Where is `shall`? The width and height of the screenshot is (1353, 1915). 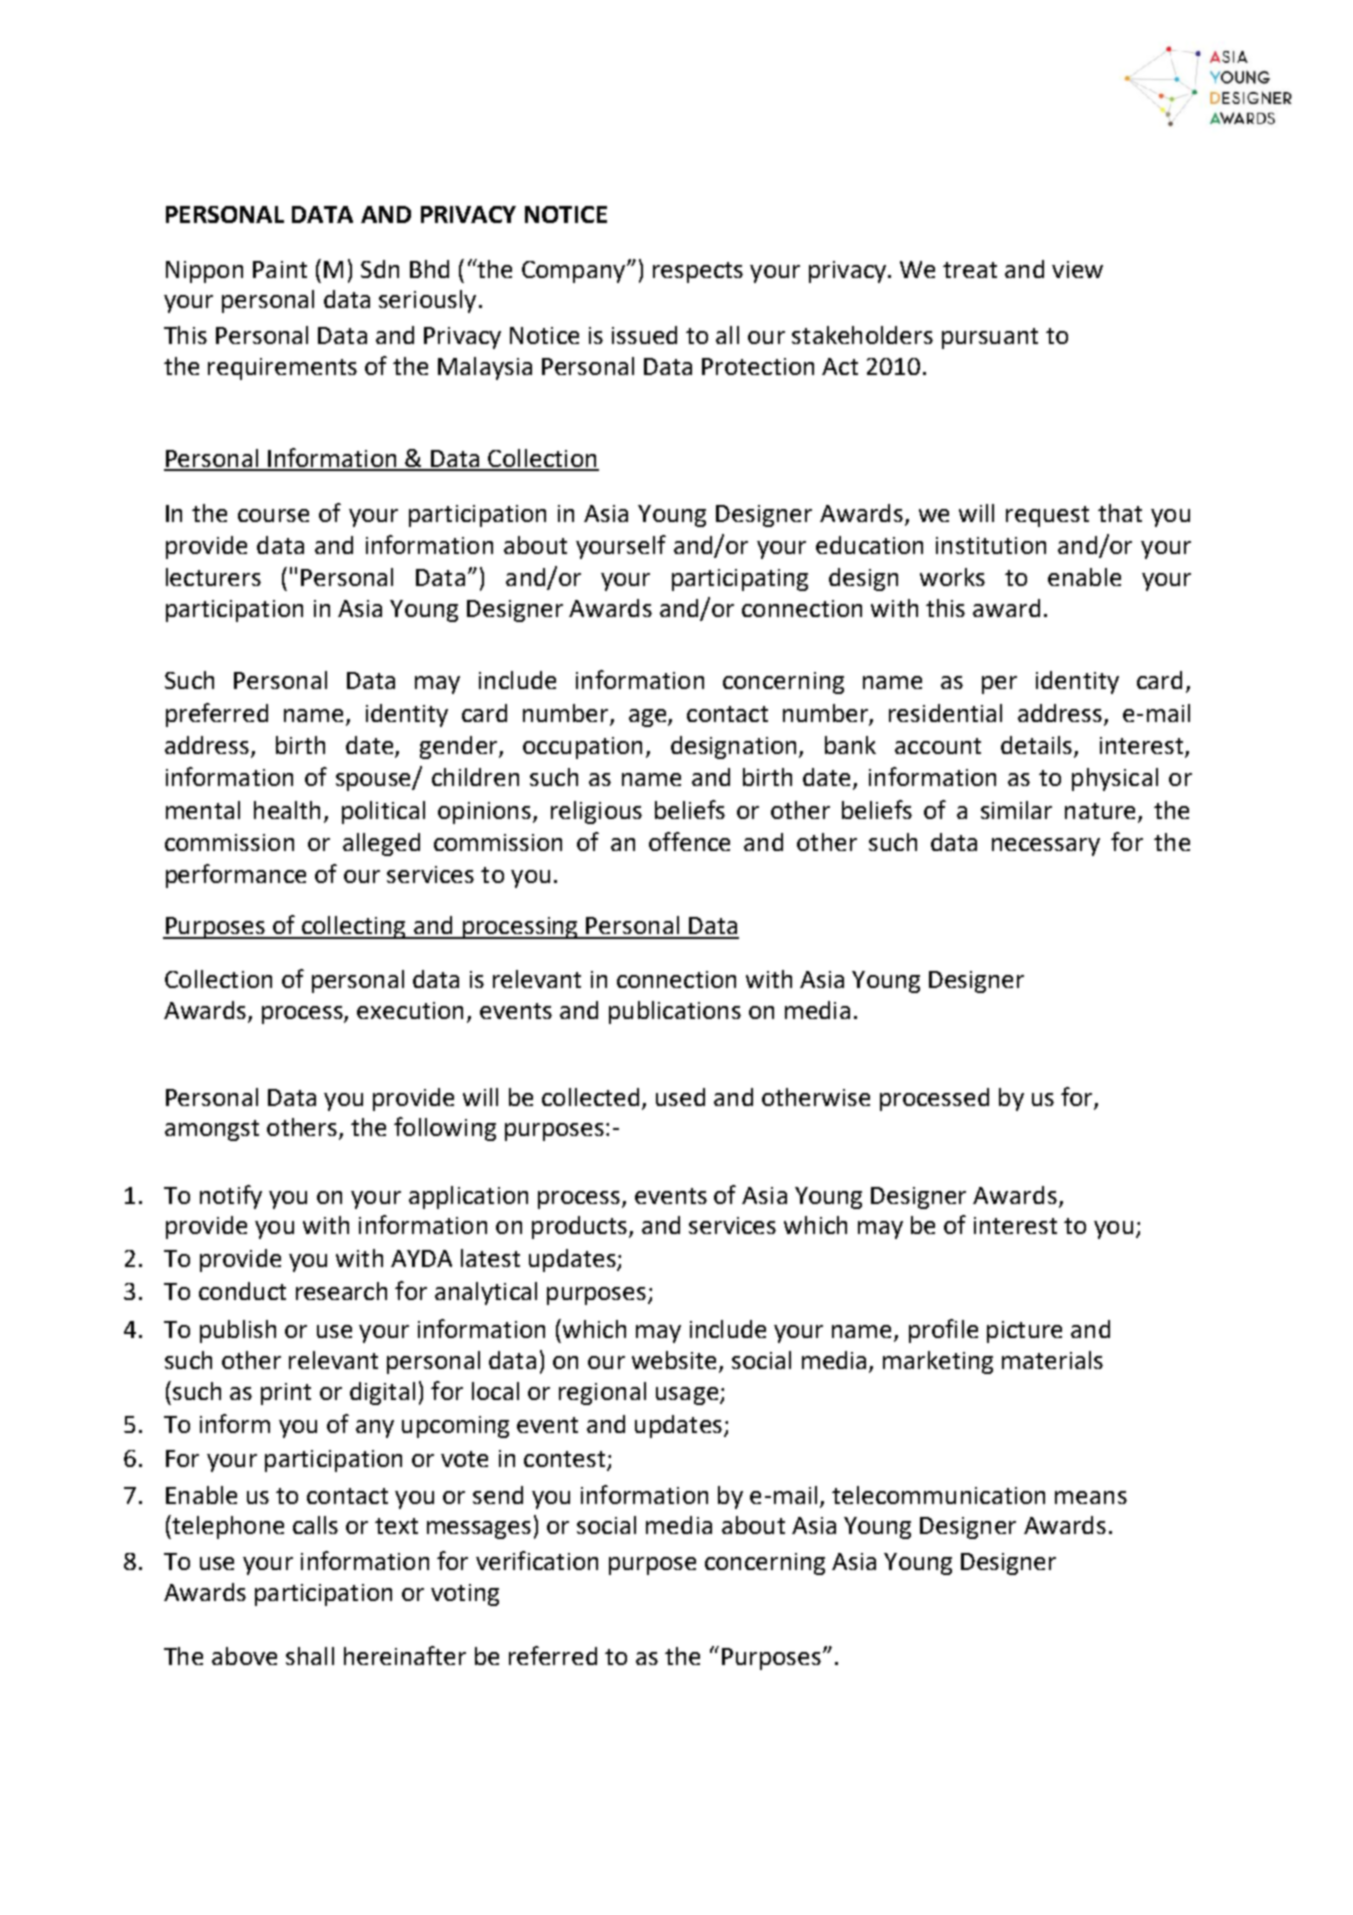 shall is located at coordinates (310, 1656).
